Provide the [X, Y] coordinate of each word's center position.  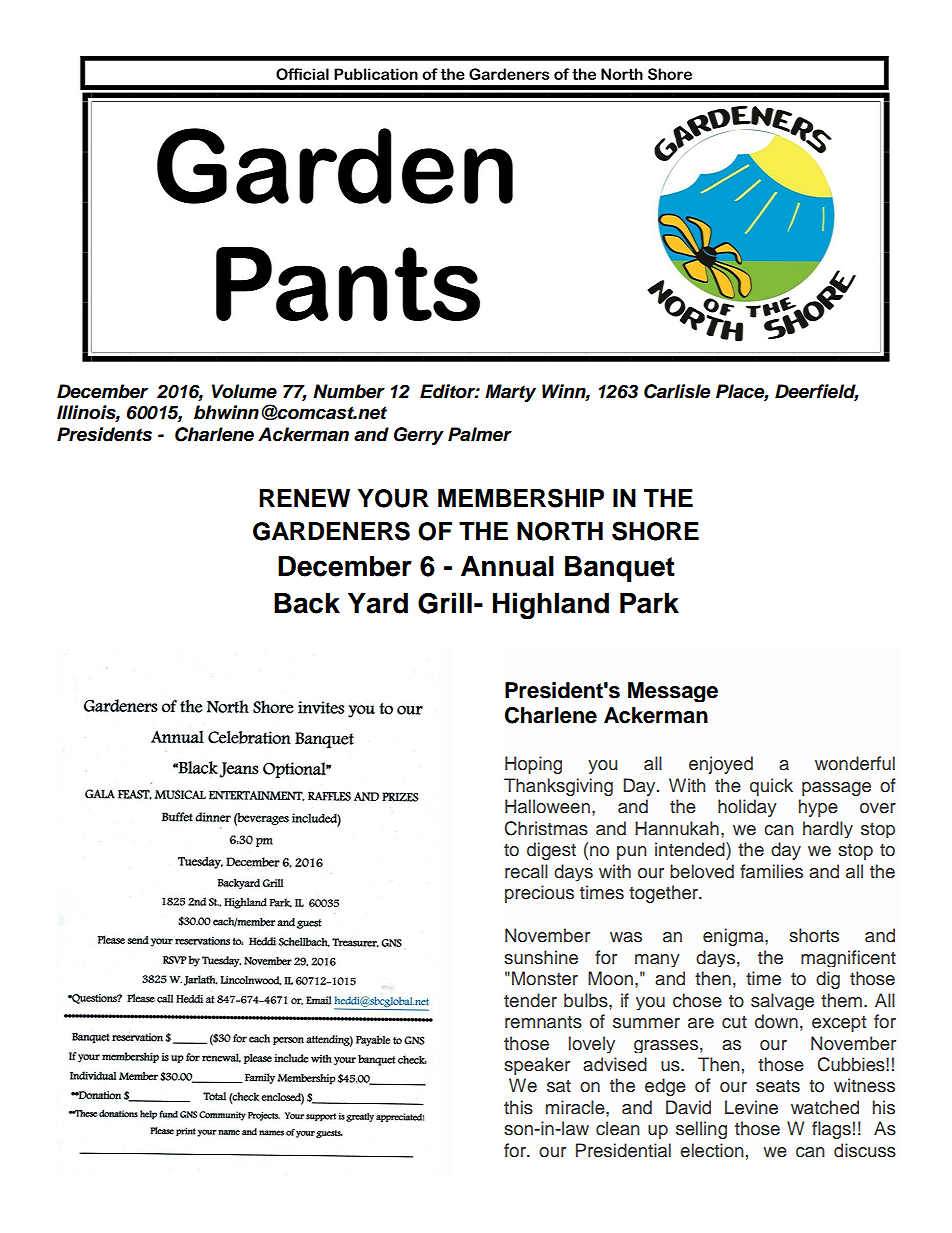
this [518, 1107]
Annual [507, 566]
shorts [814, 935]
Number [349, 391]
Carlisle [677, 391]
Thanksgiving [558, 787]
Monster [545, 978]
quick [771, 787]
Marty [510, 393]
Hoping [533, 765]
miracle [576, 1107]
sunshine [541, 957]
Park [649, 603]
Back [307, 603]
